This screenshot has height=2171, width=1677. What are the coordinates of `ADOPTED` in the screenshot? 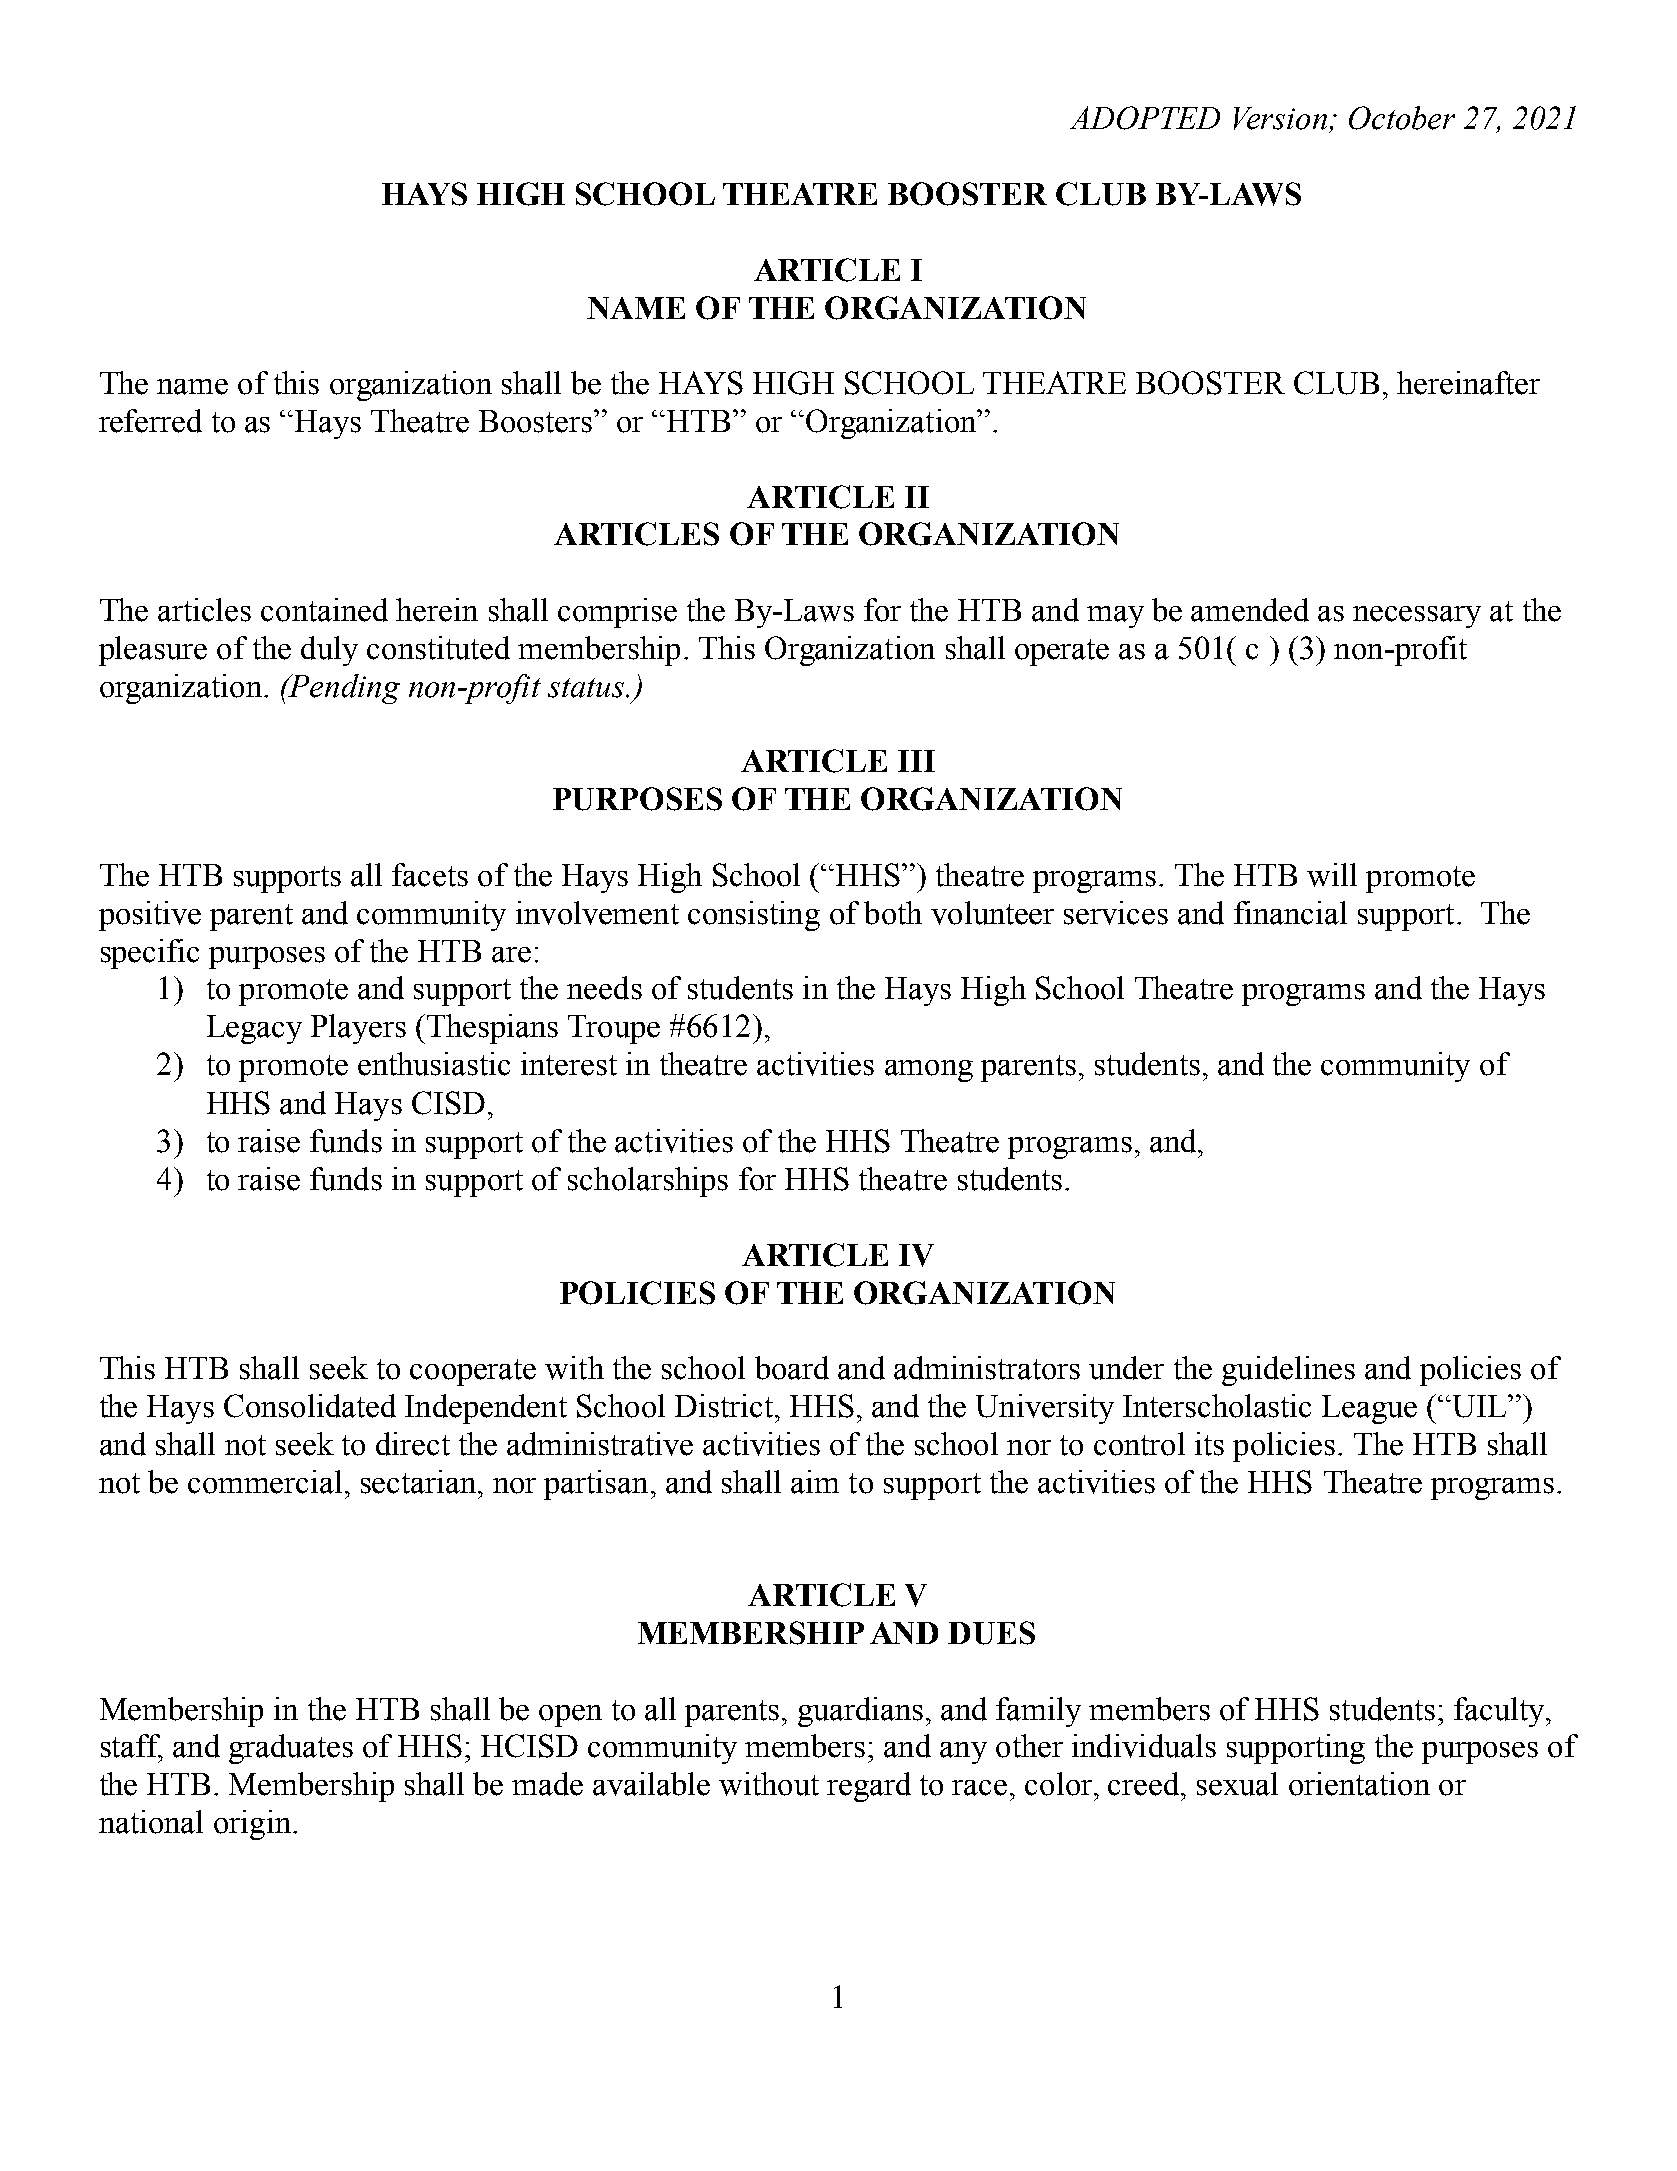 It's located at (1145, 118).
